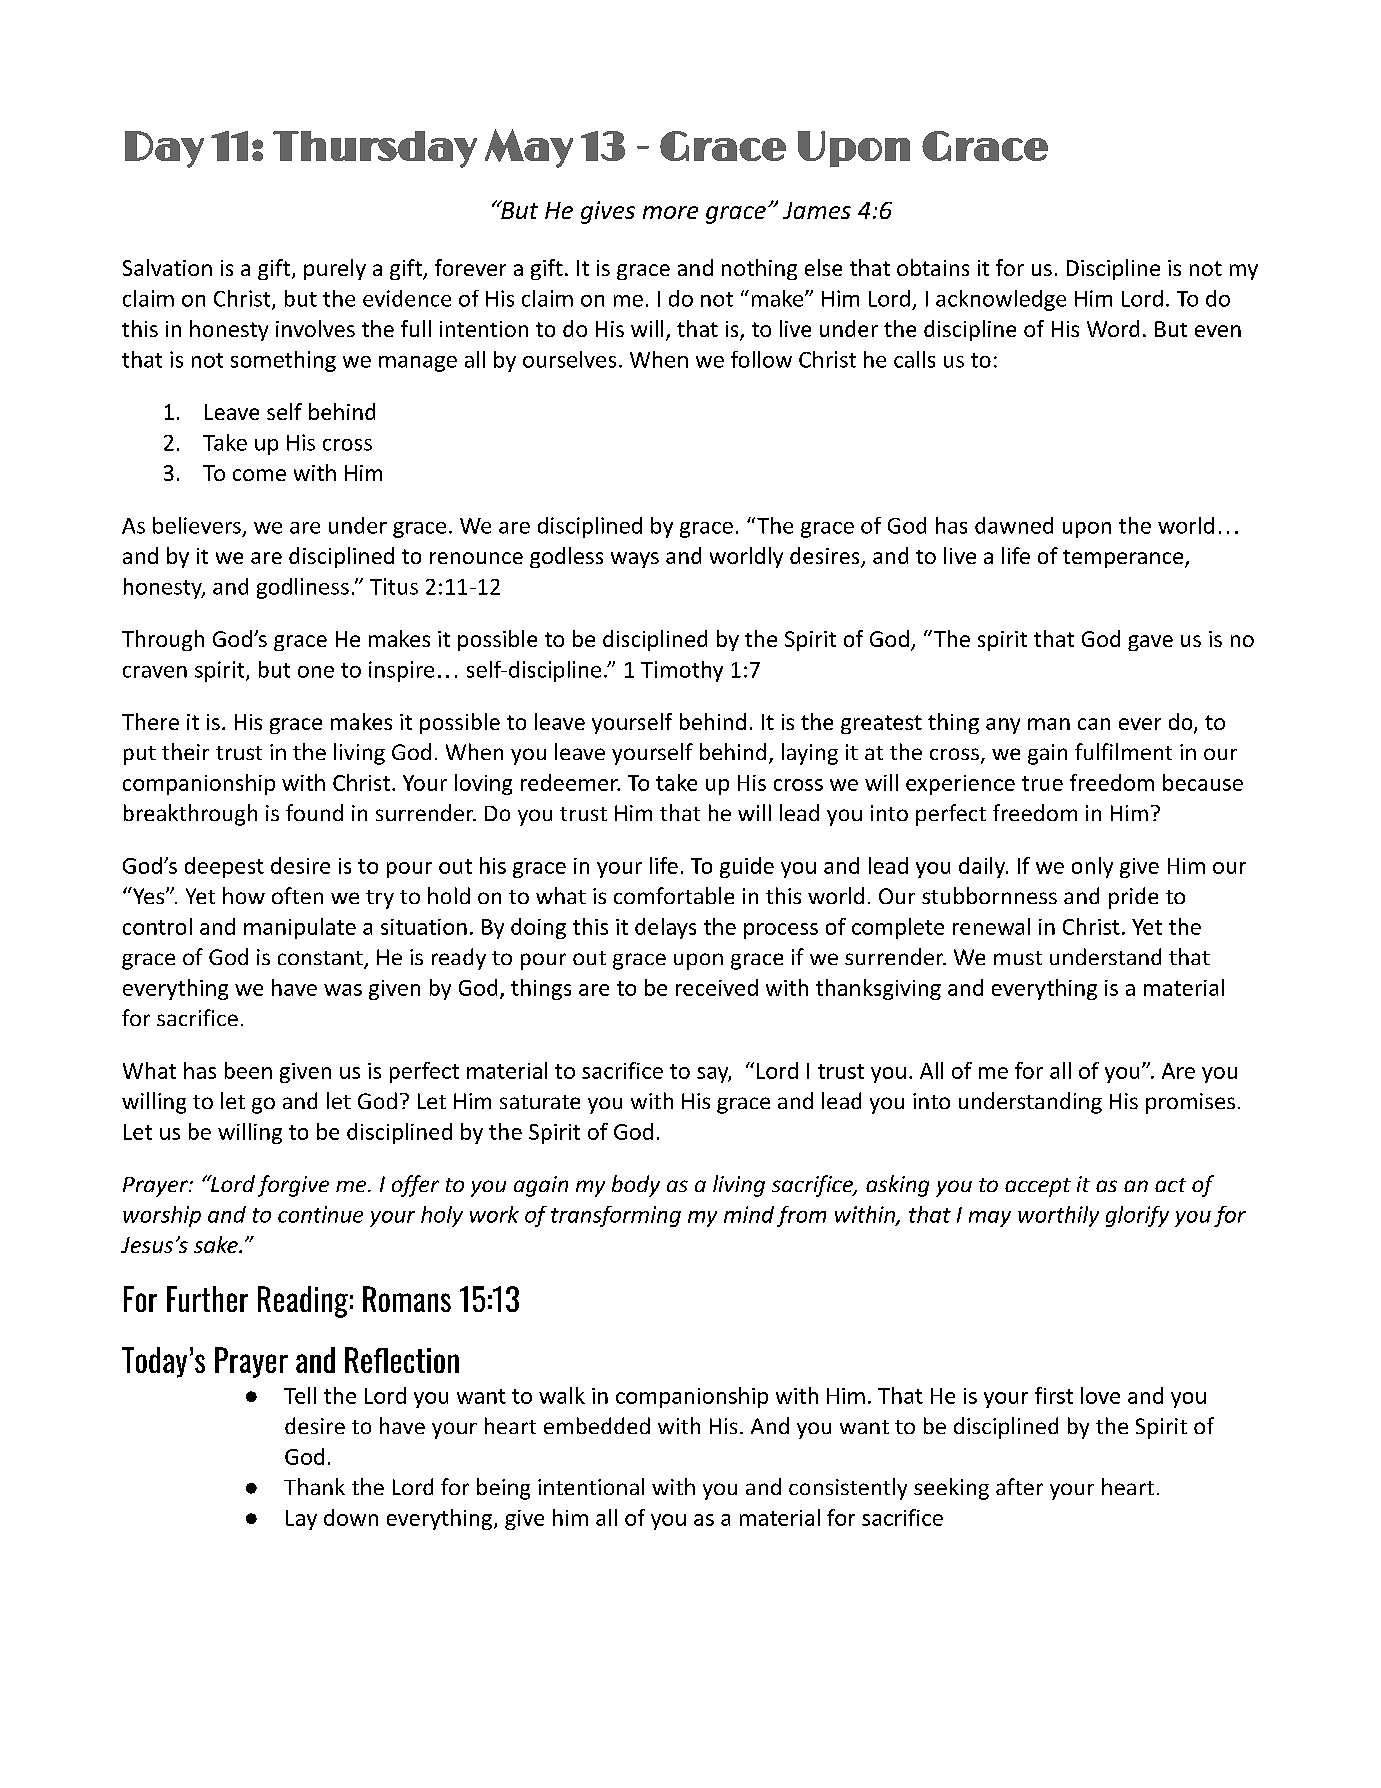 This screenshot has height=1788, width=1381. I want to click on their, so click(185, 751).
